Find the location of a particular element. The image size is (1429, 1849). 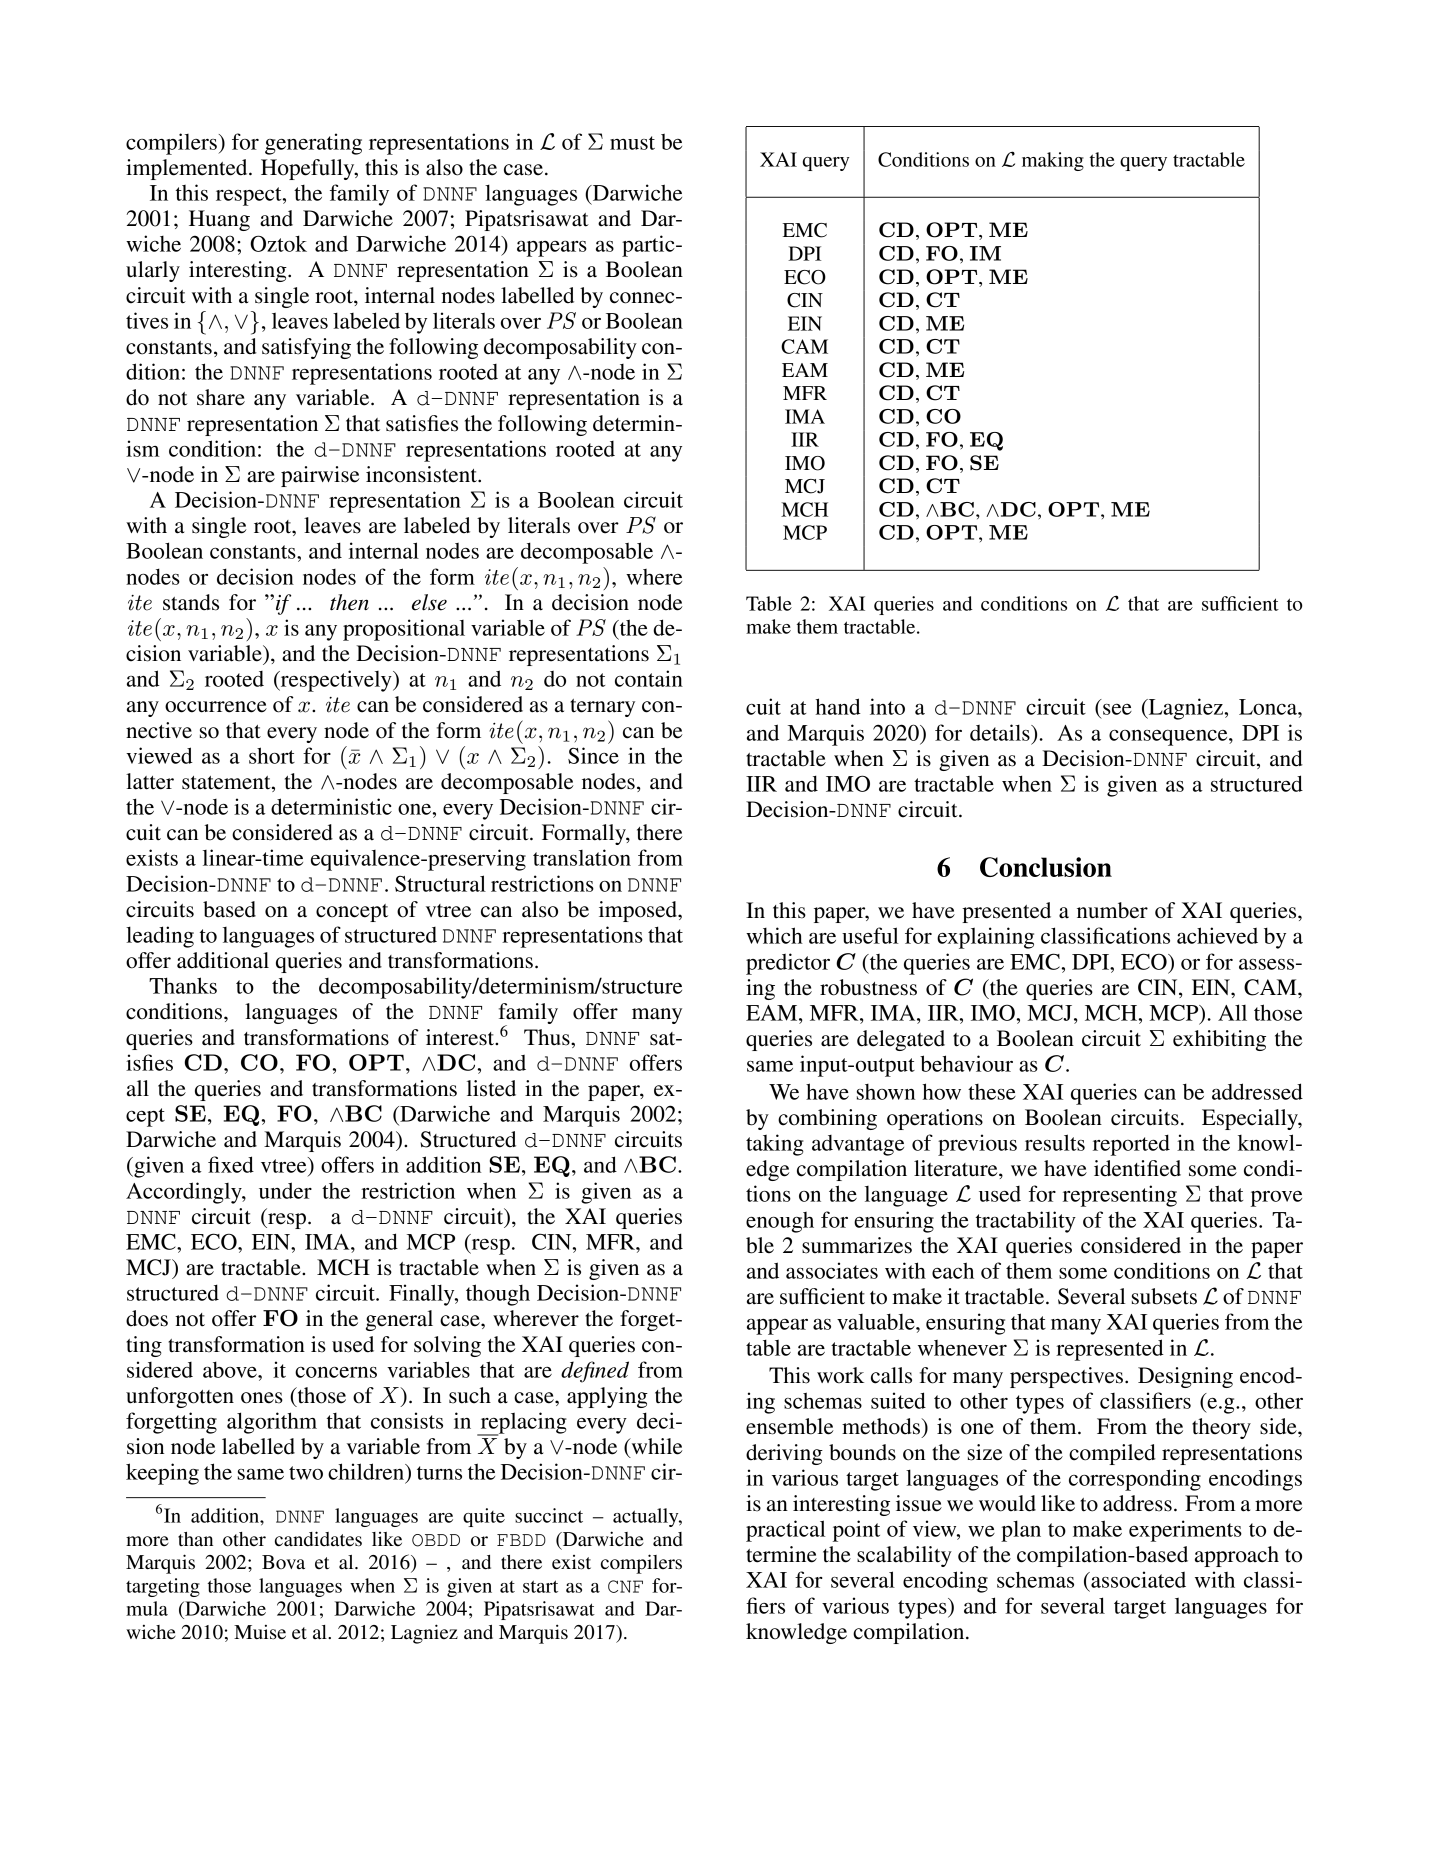

practical is located at coordinates (785, 1531).
